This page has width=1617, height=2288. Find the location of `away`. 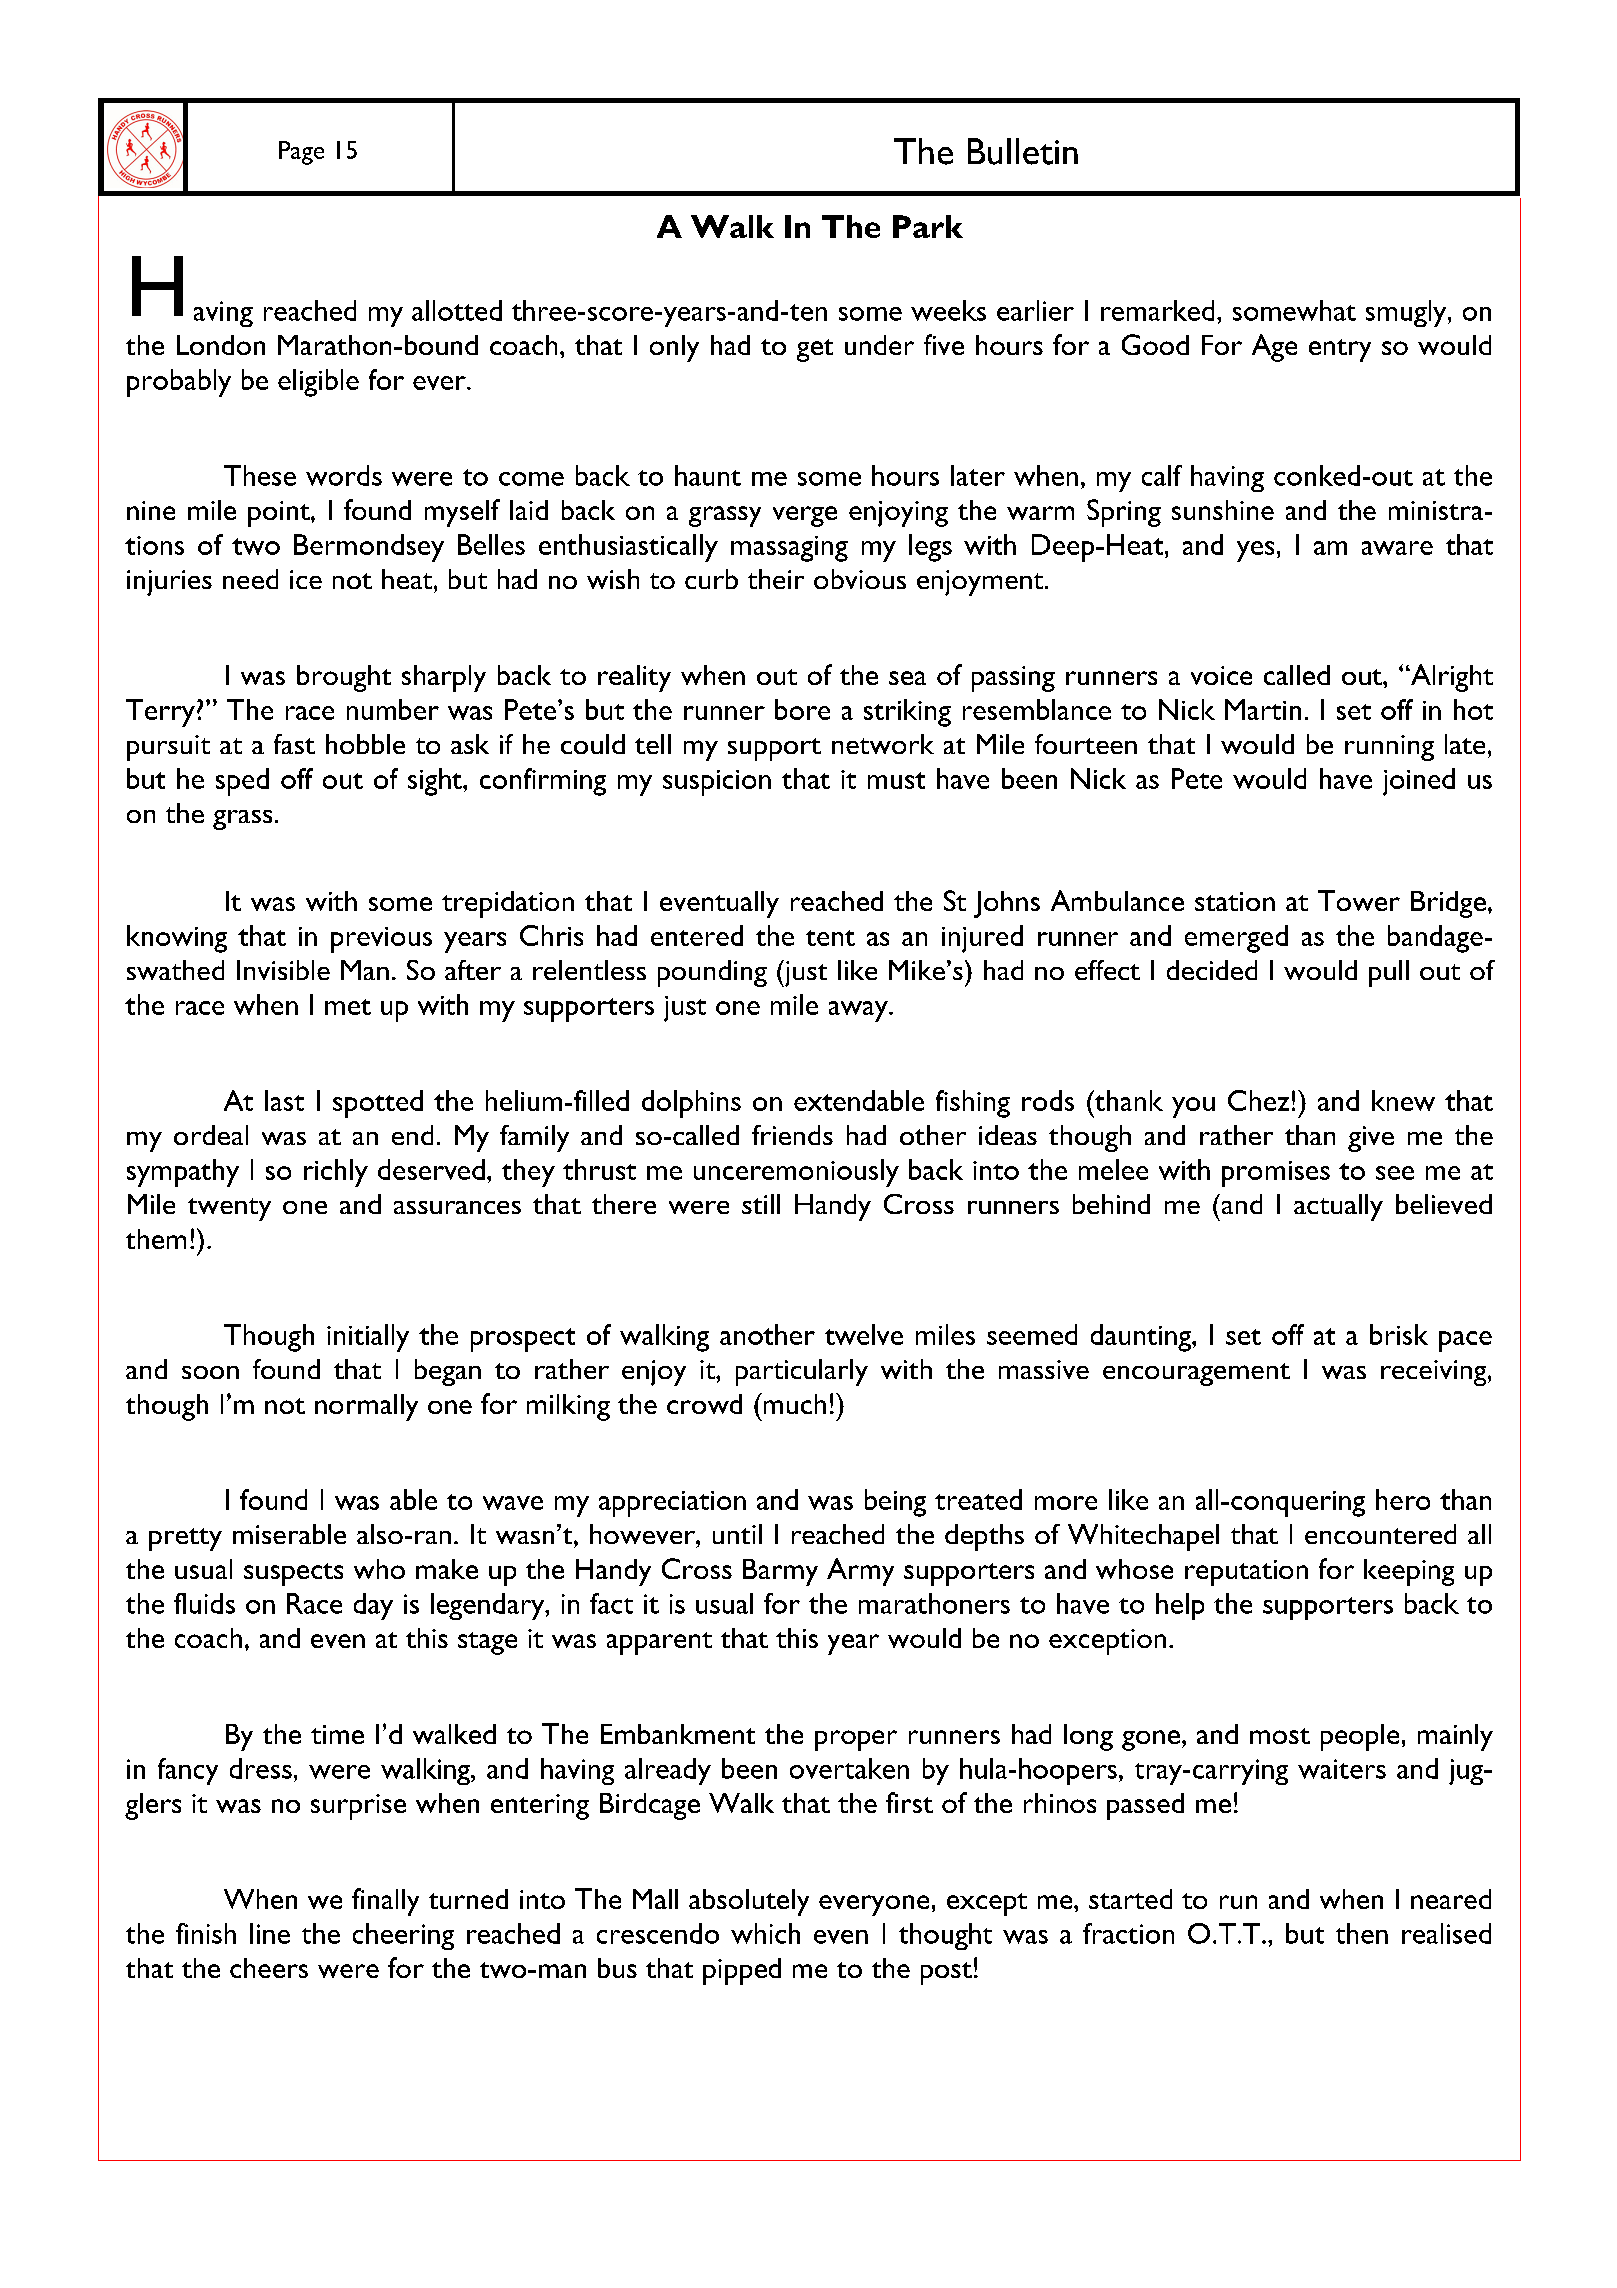

away is located at coordinates (859, 1011).
